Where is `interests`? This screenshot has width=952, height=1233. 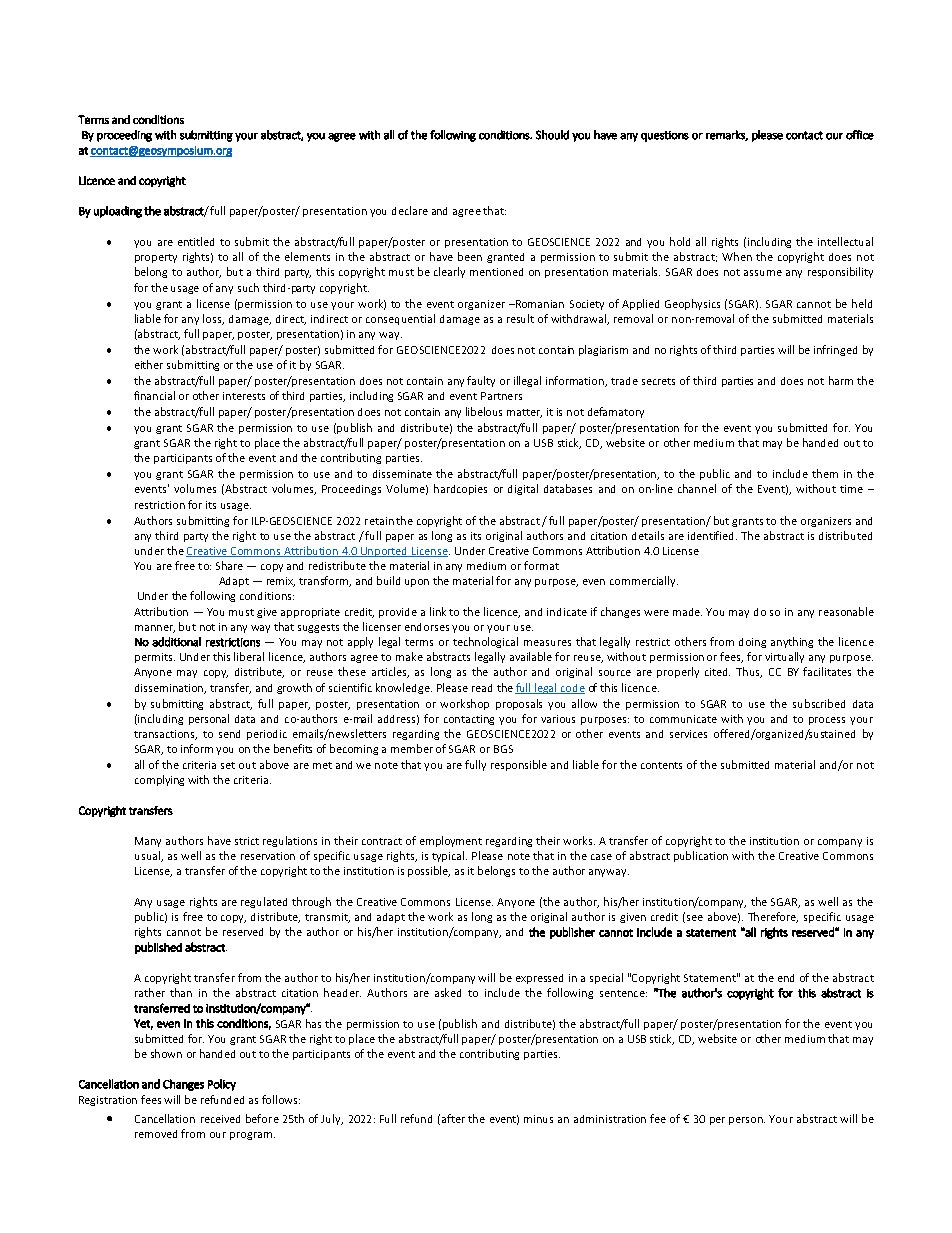 interests is located at coordinates (244, 396).
